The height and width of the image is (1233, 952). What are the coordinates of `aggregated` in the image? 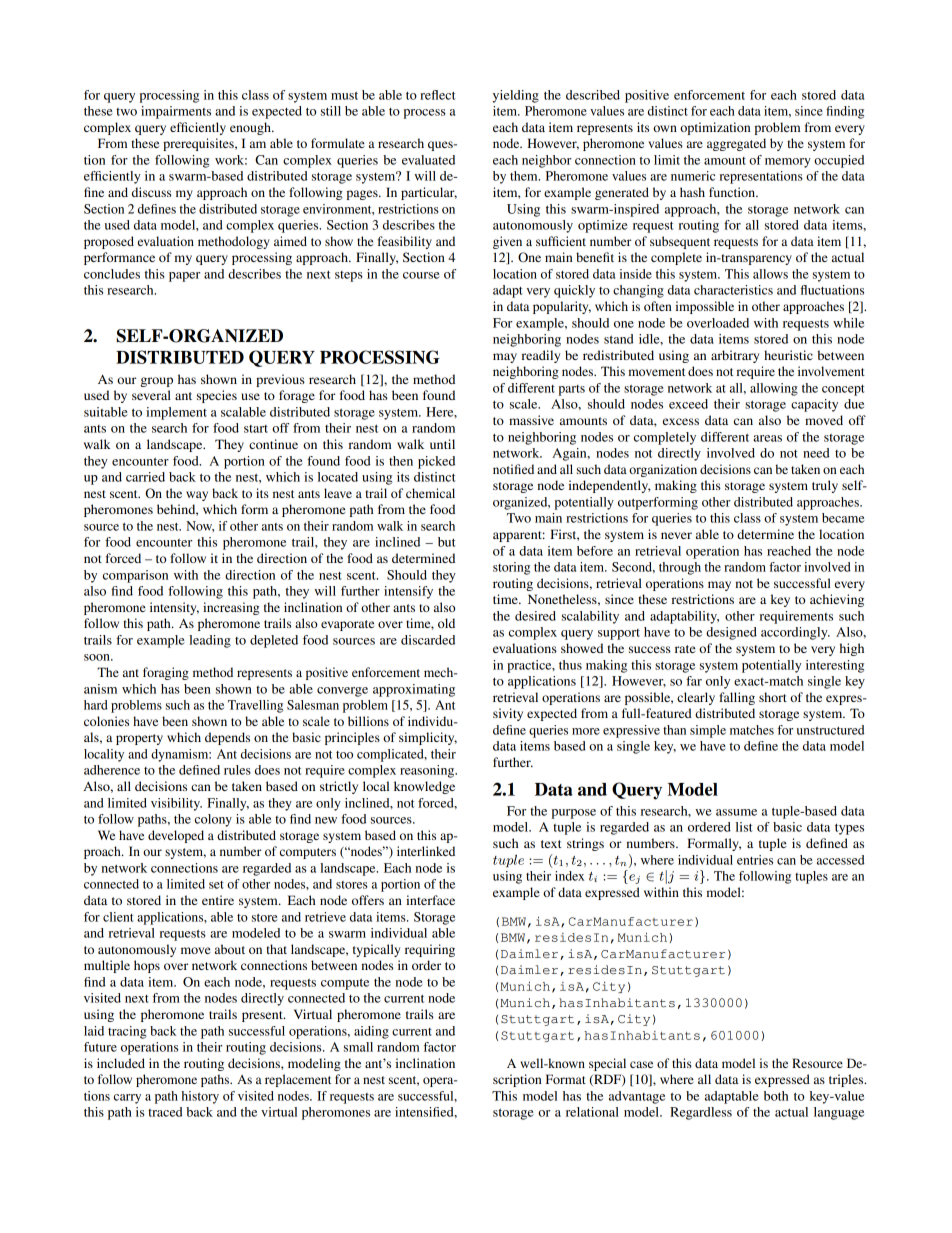 It's located at (736, 144).
